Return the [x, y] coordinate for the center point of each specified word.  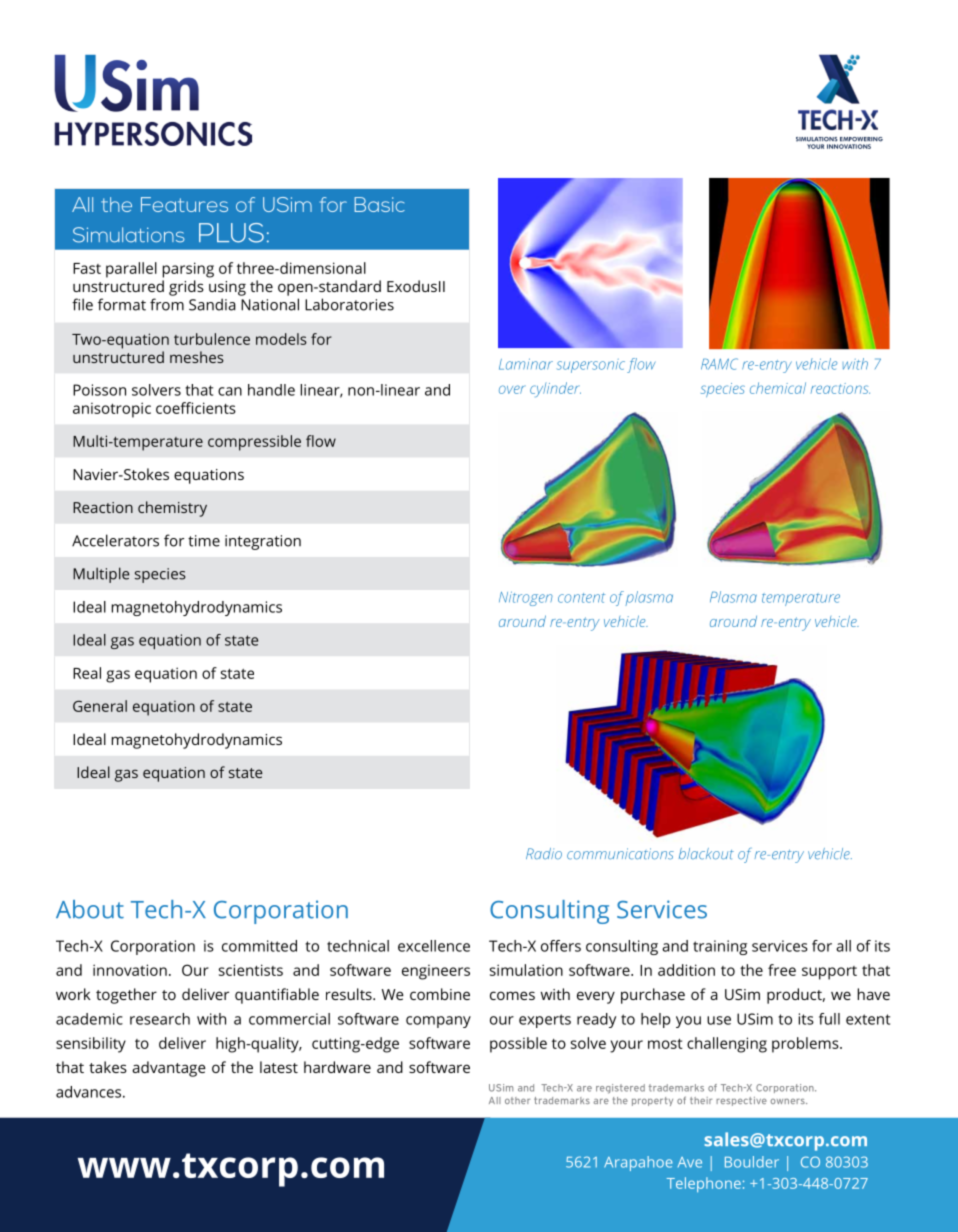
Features [184, 204]
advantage [169, 1069]
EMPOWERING [861, 139]
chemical [778, 388]
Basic [379, 204]
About [90, 909]
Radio [544, 854]
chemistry [172, 509]
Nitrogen [526, 598]
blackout [706, 854]
